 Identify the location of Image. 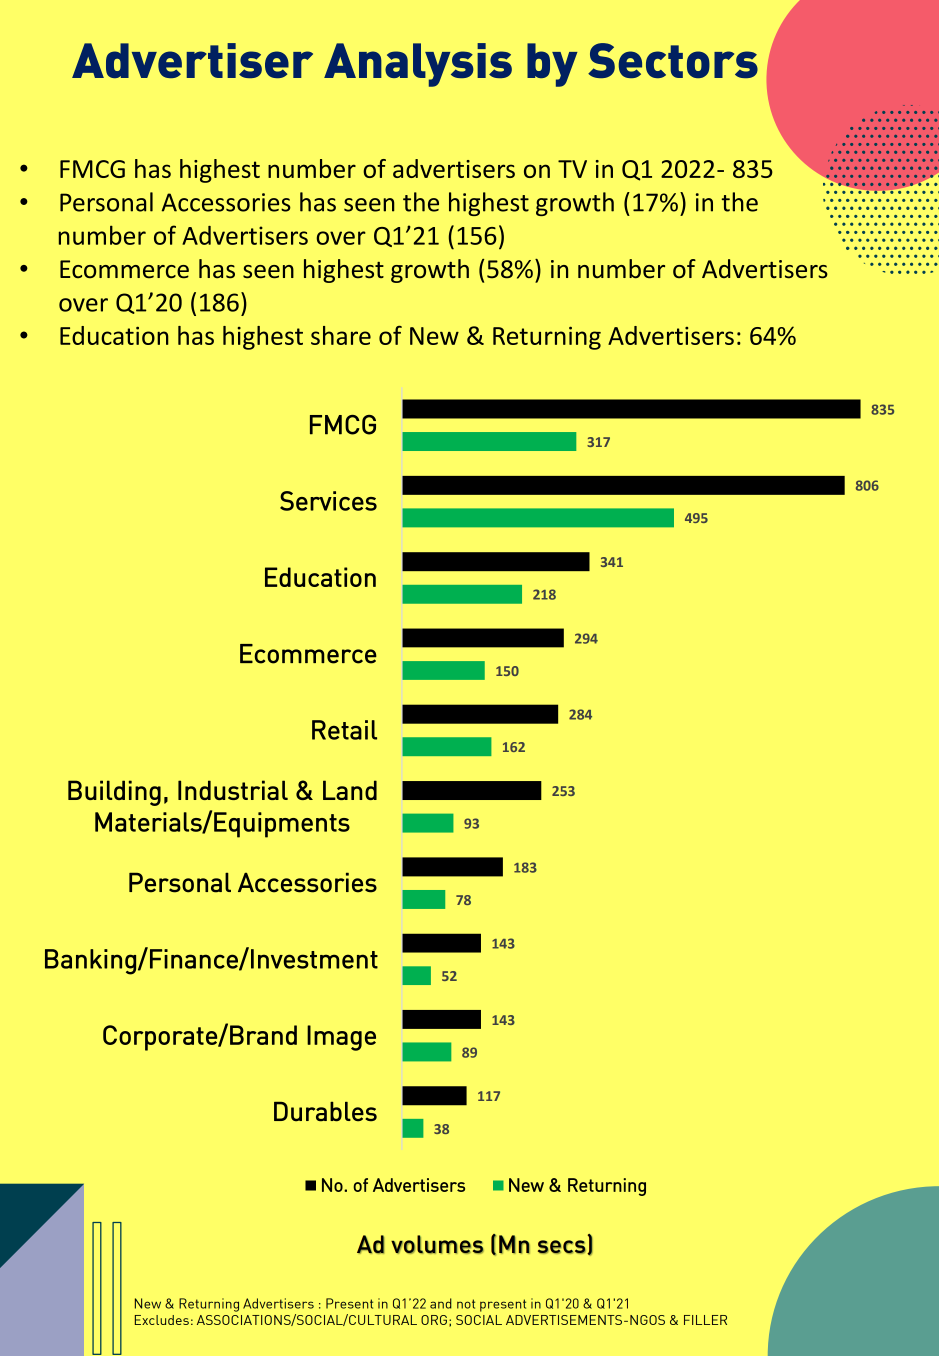
(341, 1038).
